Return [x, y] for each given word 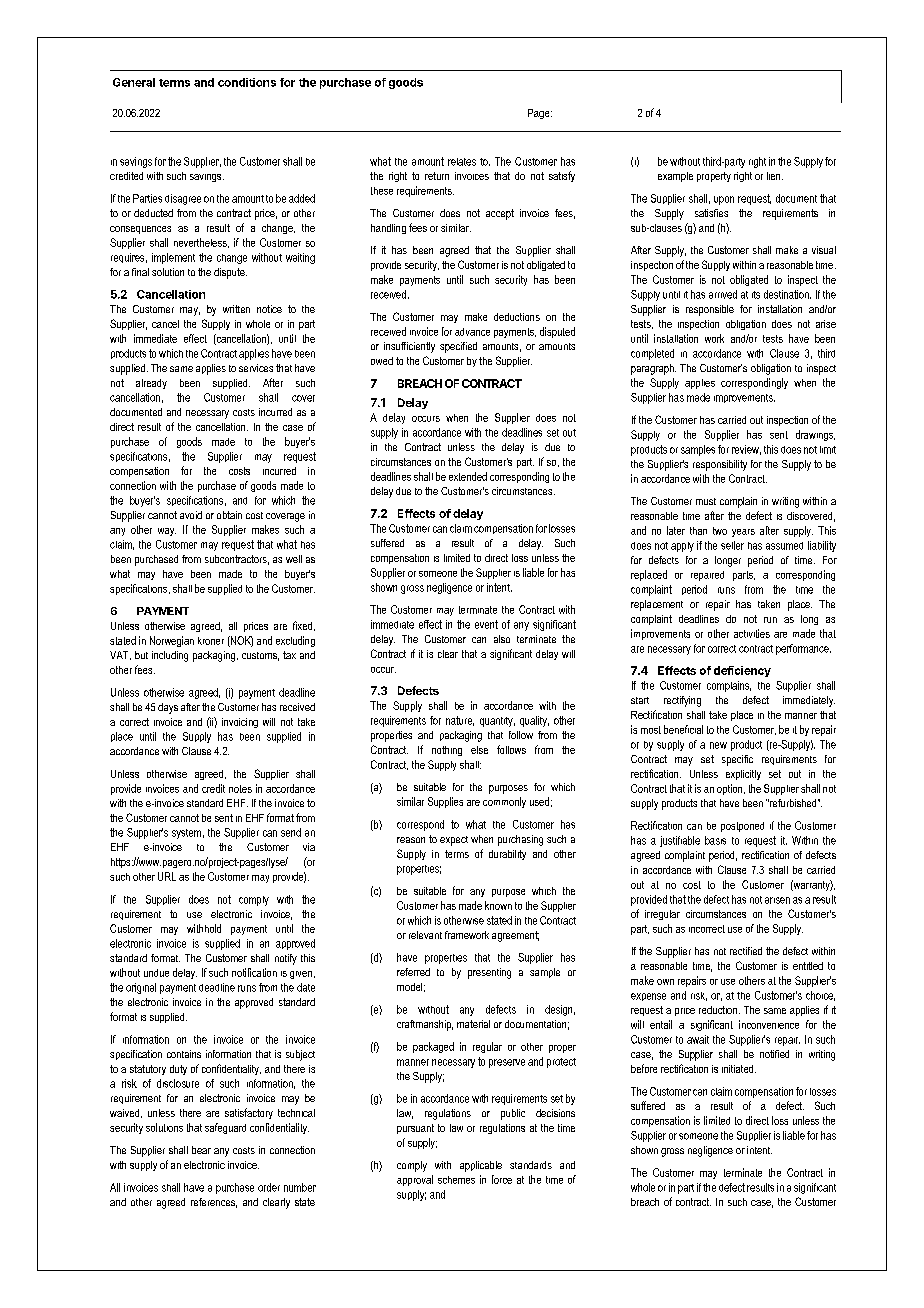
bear [201, 1150]
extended [468, 476]
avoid [191, 515]
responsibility [720, 465]
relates [462, 162]
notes [240, 789]
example [675, 177]
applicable [481, 1166]
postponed [742, 827]
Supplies [445, 802]
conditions [247, 82]
